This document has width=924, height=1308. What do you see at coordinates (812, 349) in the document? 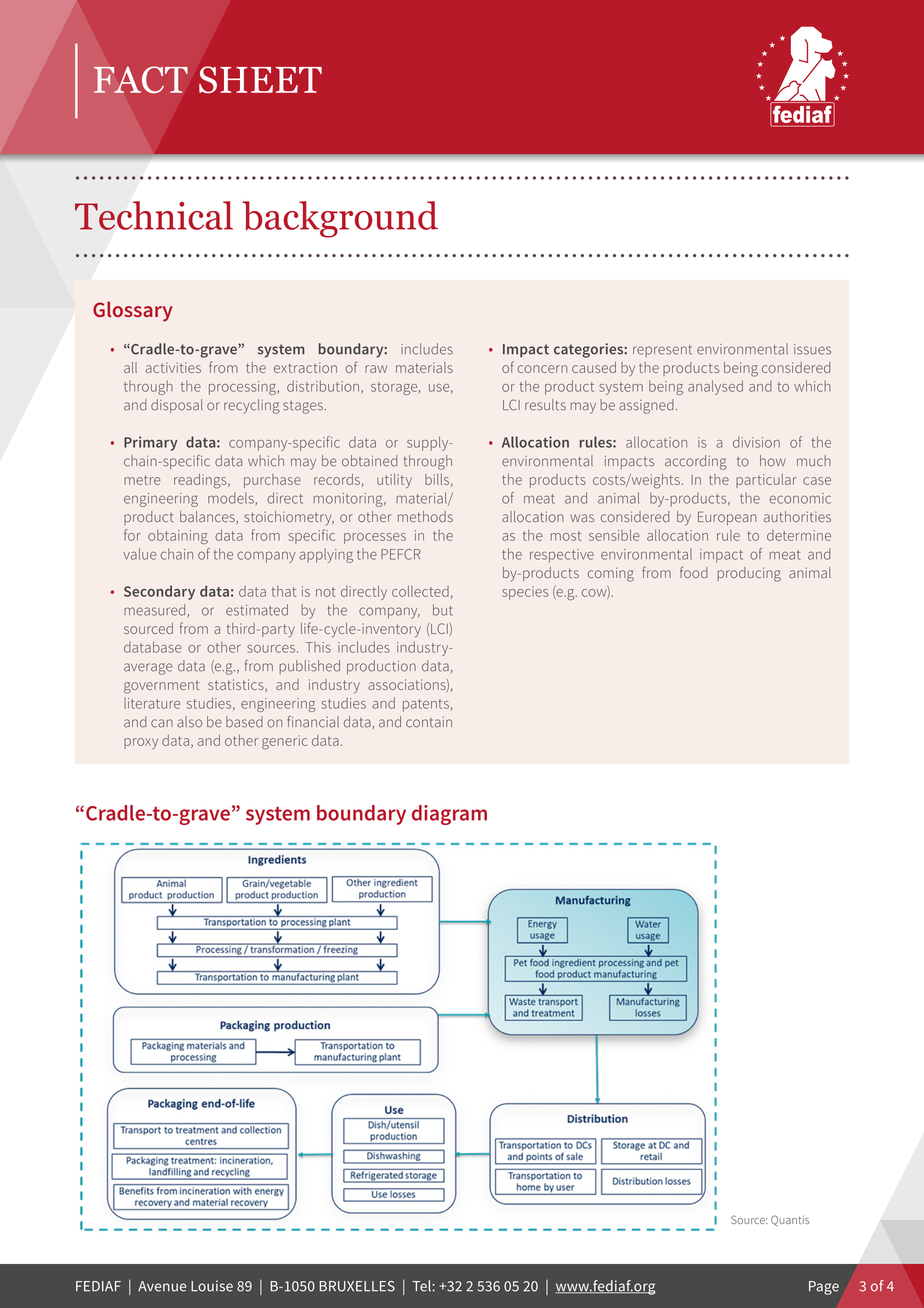
I see `issues` at bounding box center [812, 349].
